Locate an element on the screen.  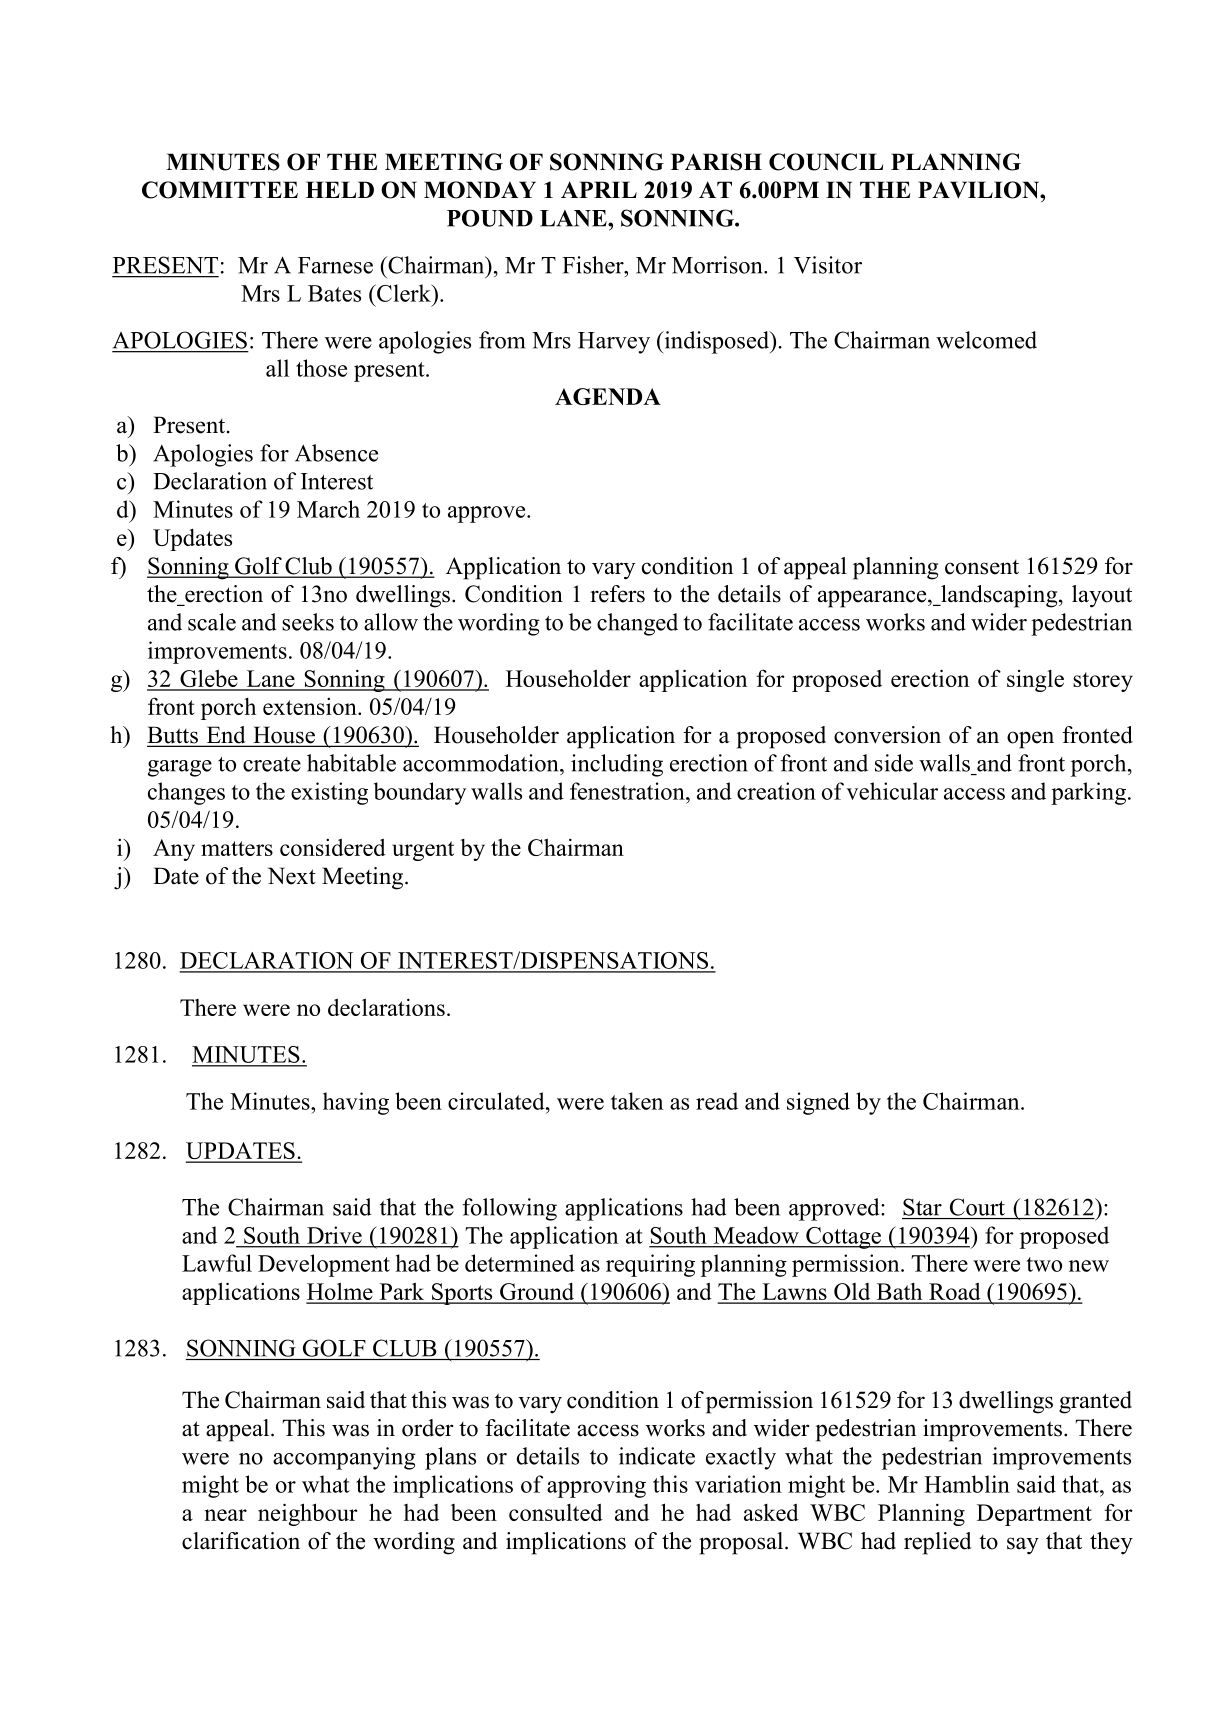
fenestration is located at coordinates (628, 791).
